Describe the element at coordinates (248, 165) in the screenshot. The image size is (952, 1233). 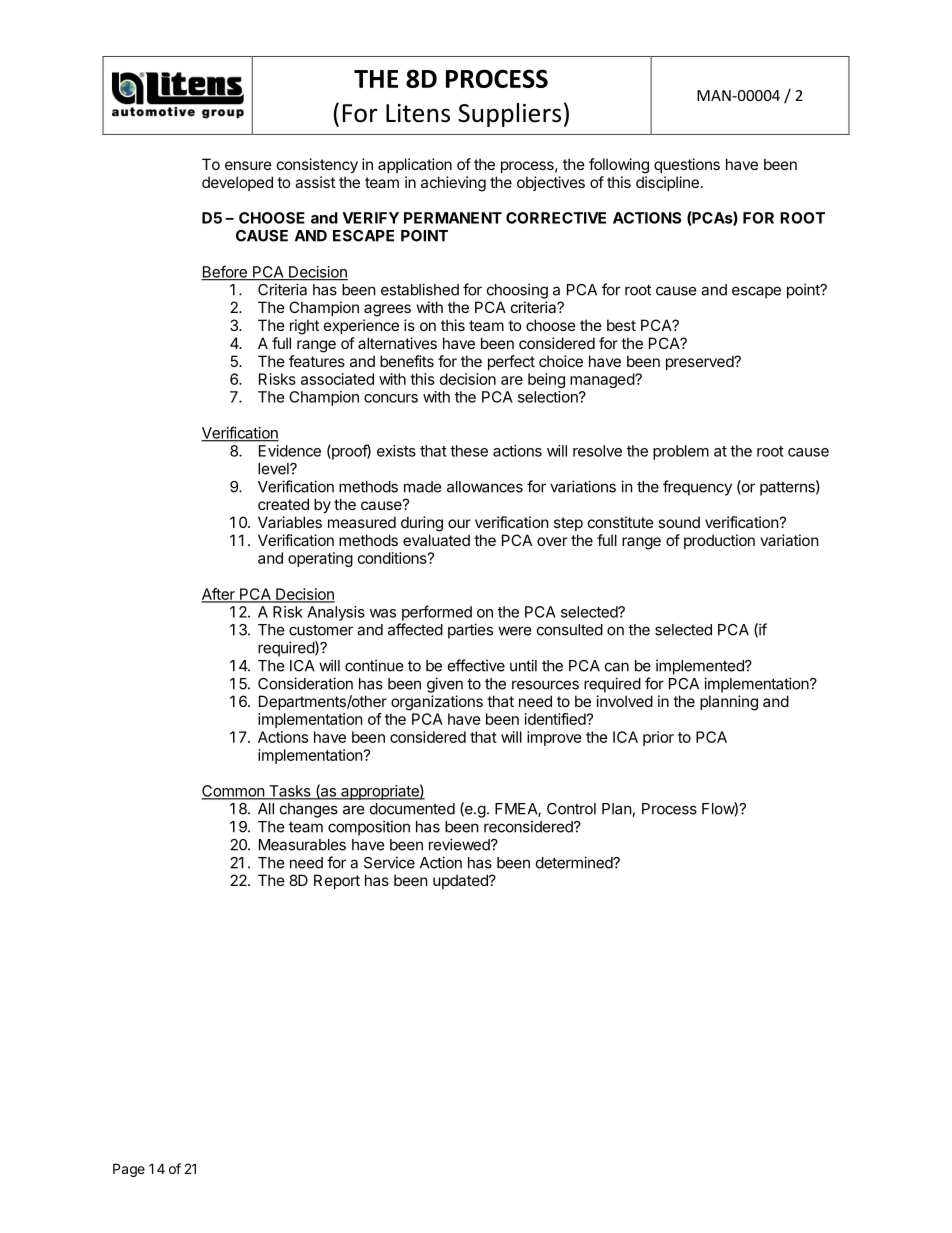
I see `ensure` at that location.
